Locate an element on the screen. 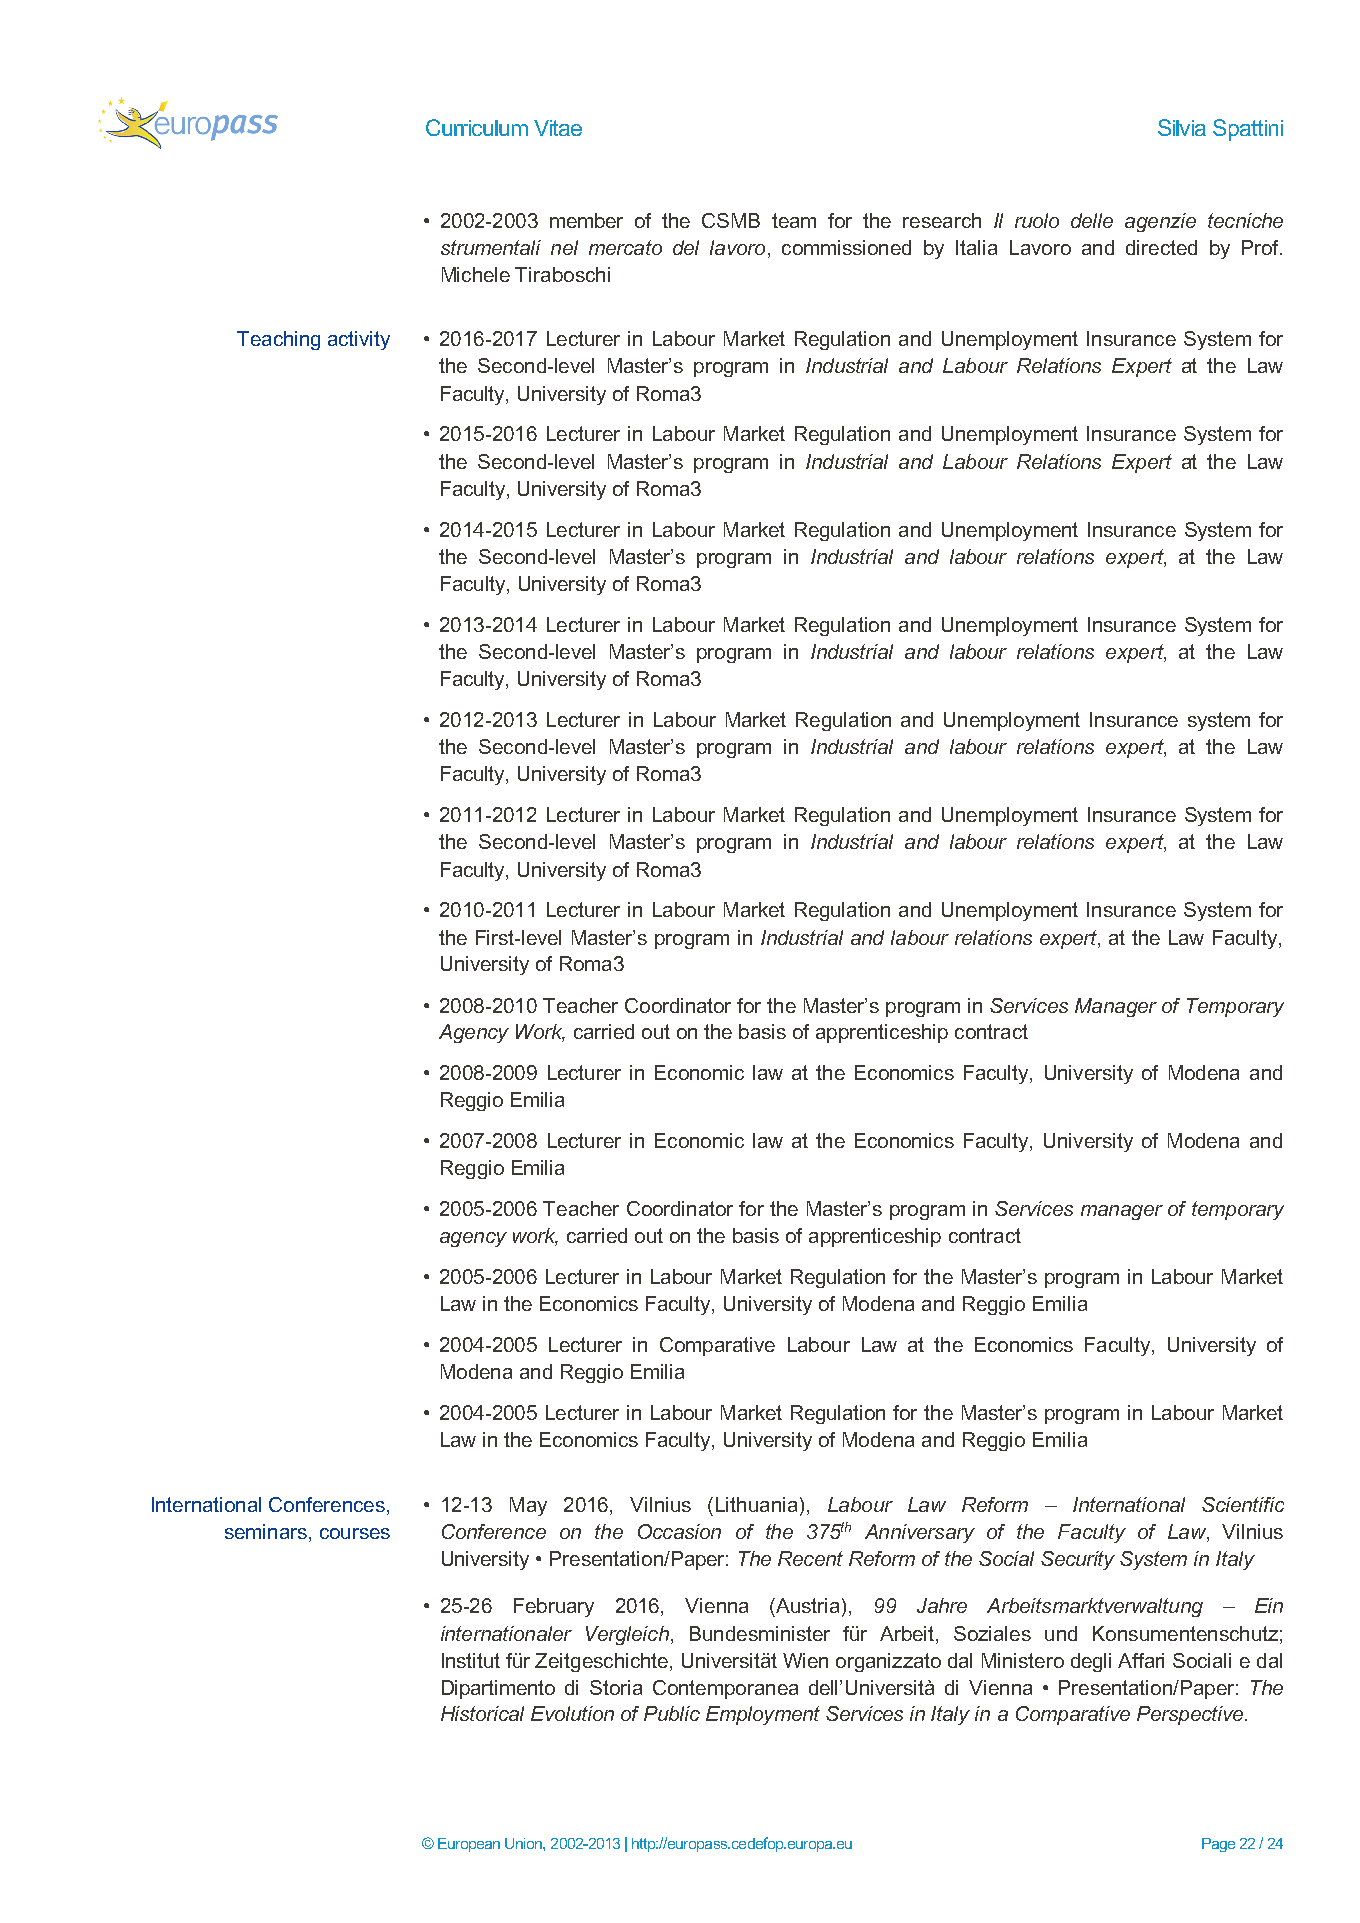 The height and width of the screenshot is (1923, 1360). Public is located at coordinates (672, 1713).
